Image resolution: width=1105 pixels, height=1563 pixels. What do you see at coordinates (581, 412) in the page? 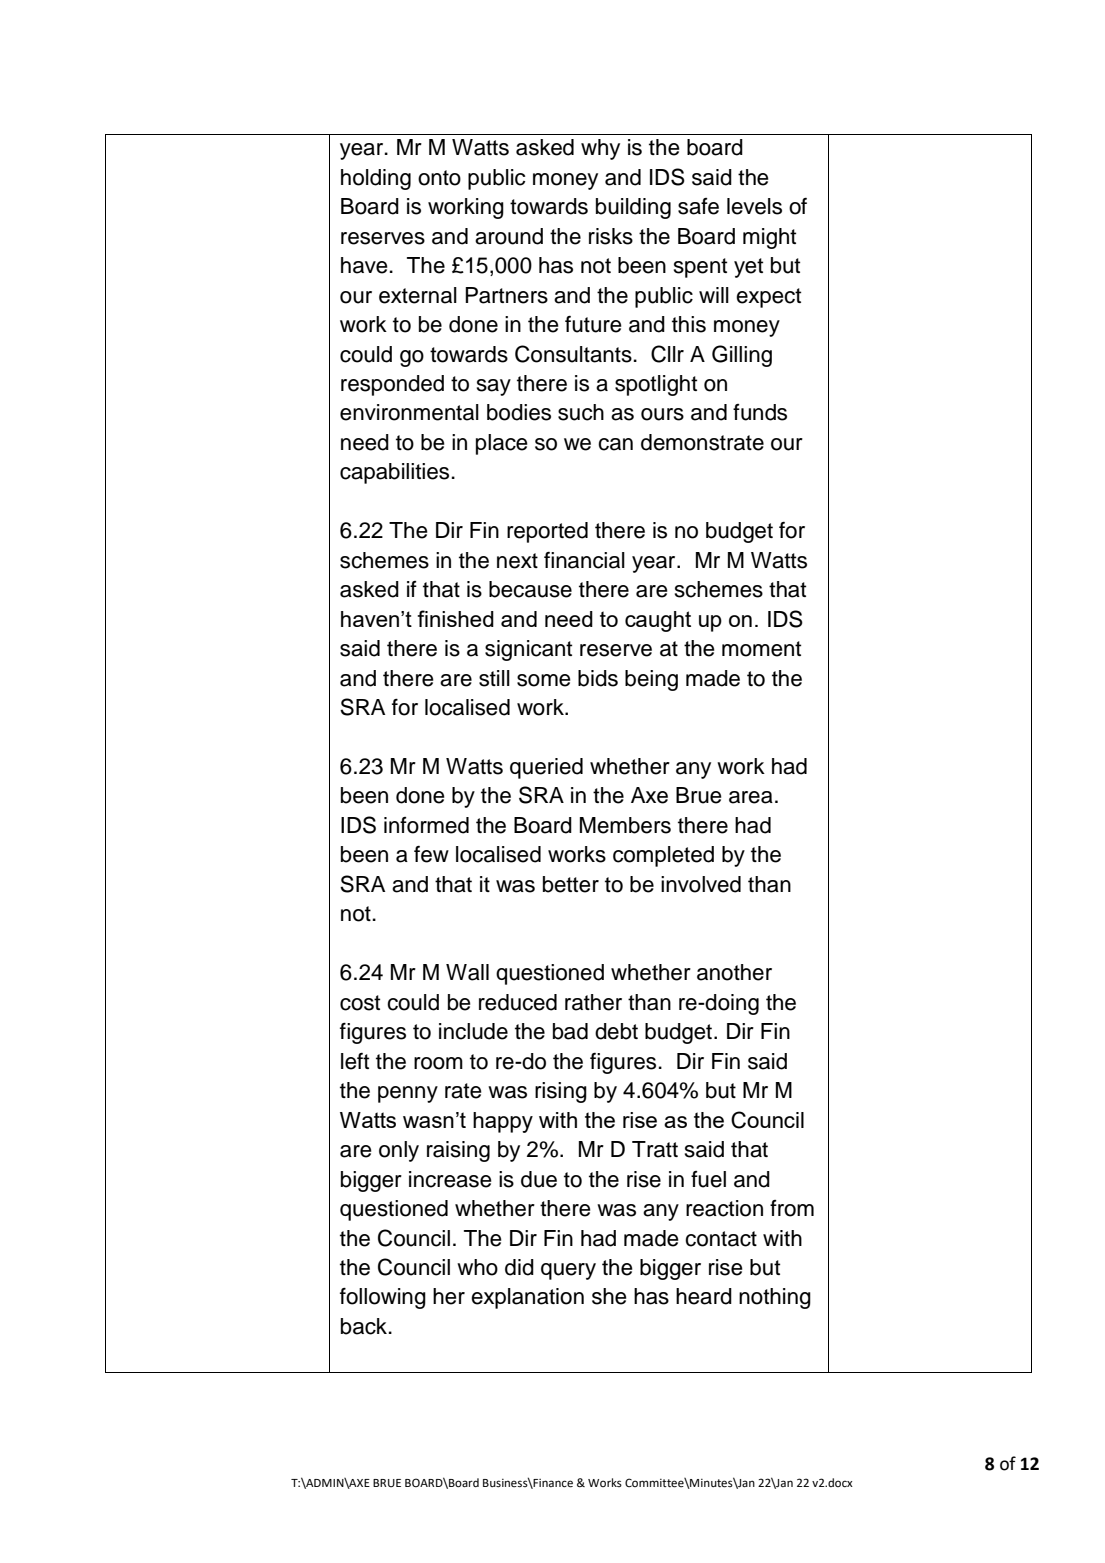
I see `such` at bounding box center [581, 412].
